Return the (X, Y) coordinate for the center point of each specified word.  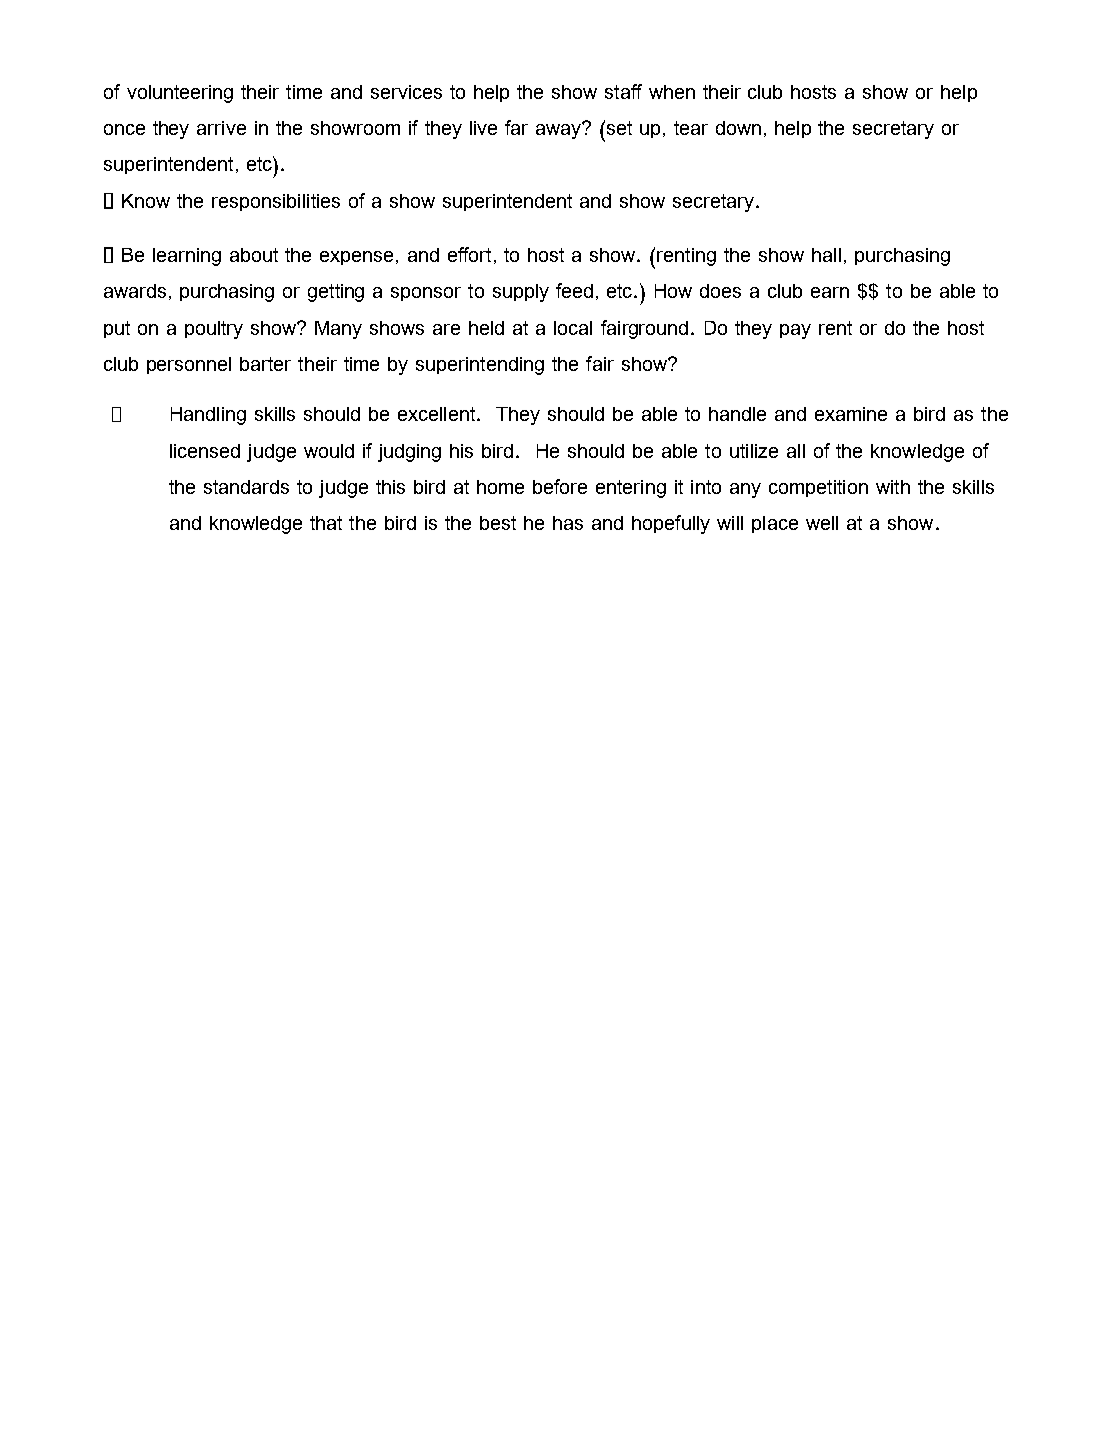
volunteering (180, 94)
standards (246, 487)
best (498, 523)
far (516, 127)
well (822, 523)
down (738, 128)
